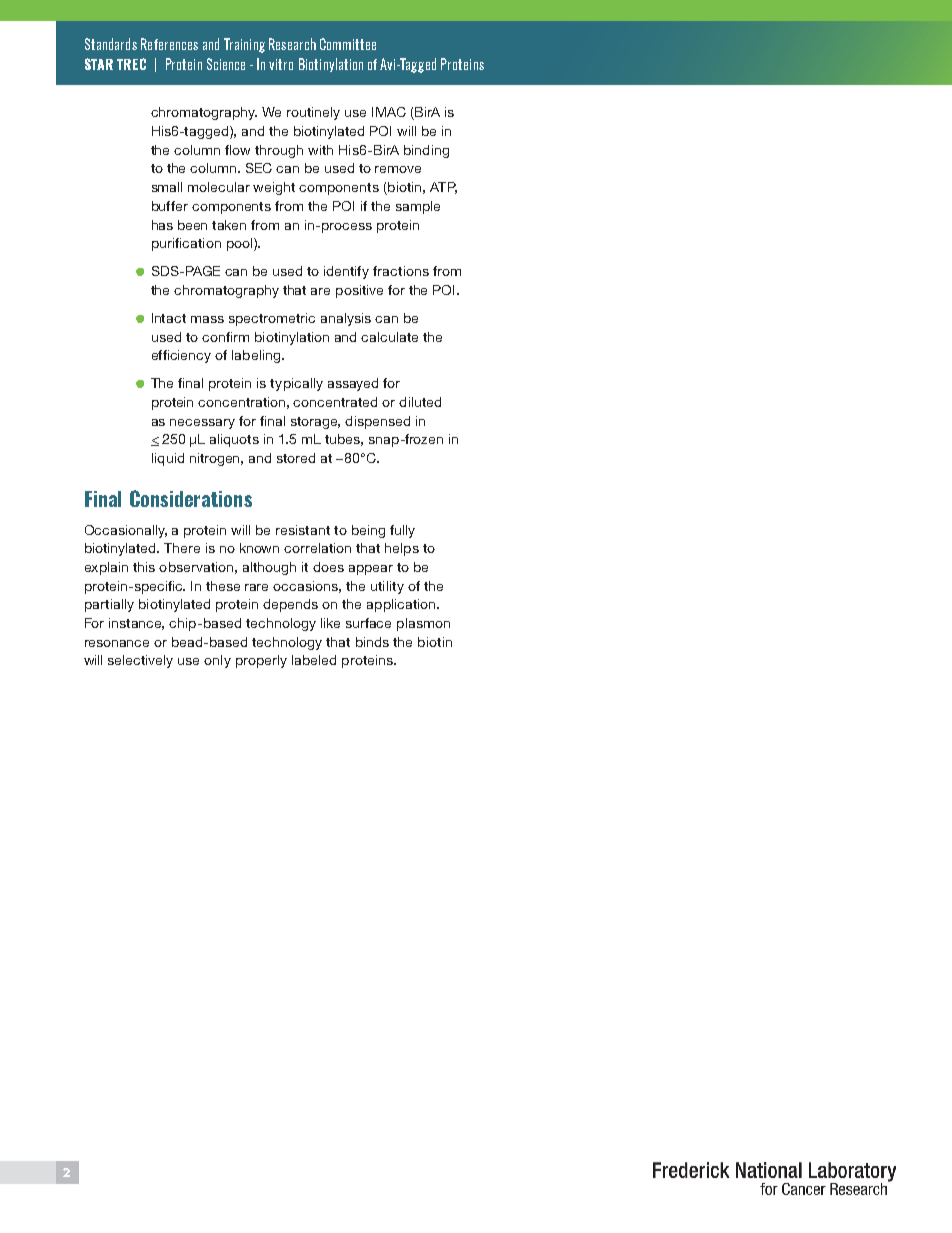 This screenshot has width=952, height=1233. What do you see at coordinates (418, 207) in the screenshot?
I see `sample` at bounding box center [418, 207].
